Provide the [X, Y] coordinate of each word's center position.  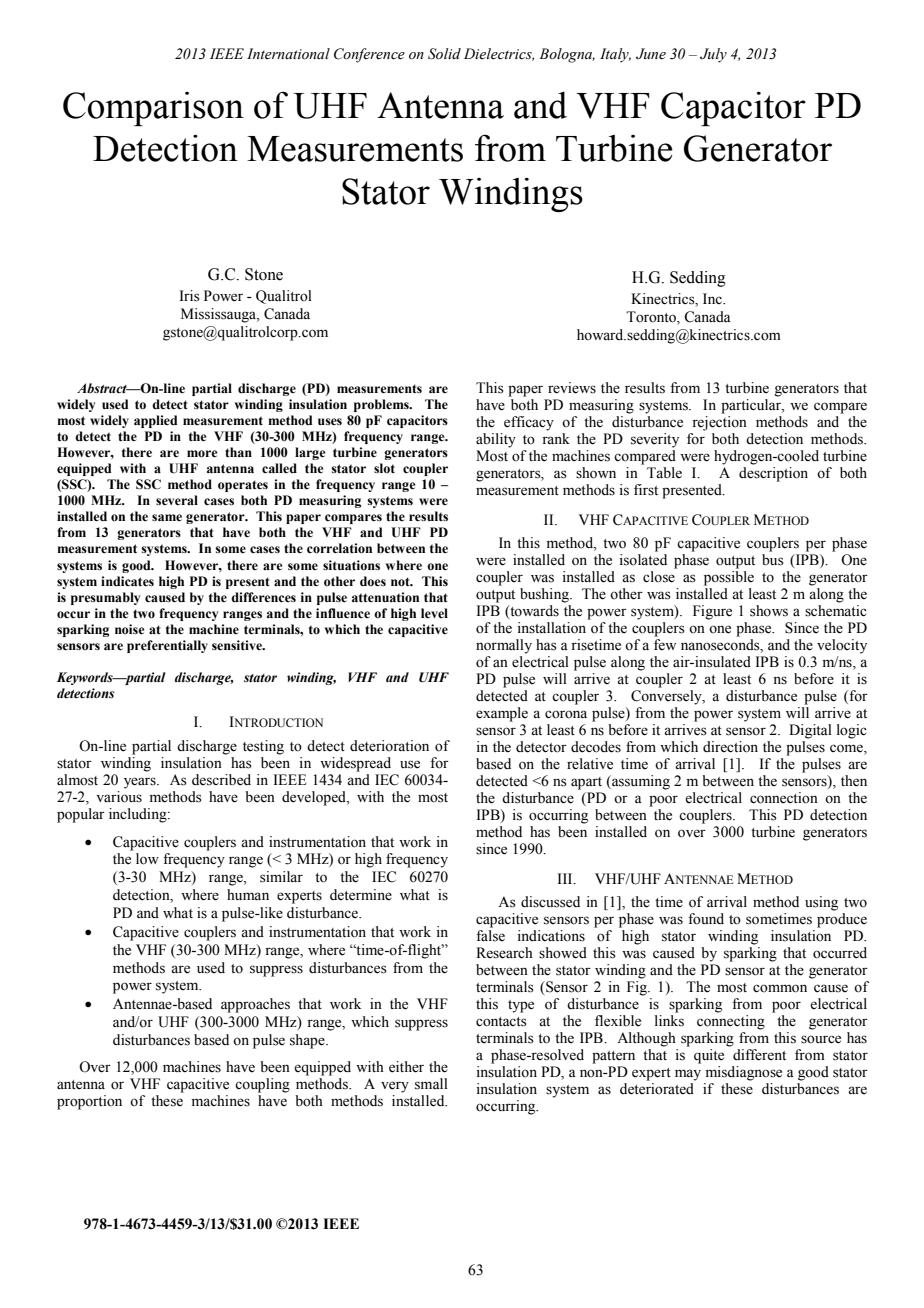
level [434, 613]
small [431, 1084]
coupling [262, 1085]
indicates [127, 581]
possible [729, 578]
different [759, 1055]
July [713, 55]
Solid [444, 54]
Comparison [153, 109]
